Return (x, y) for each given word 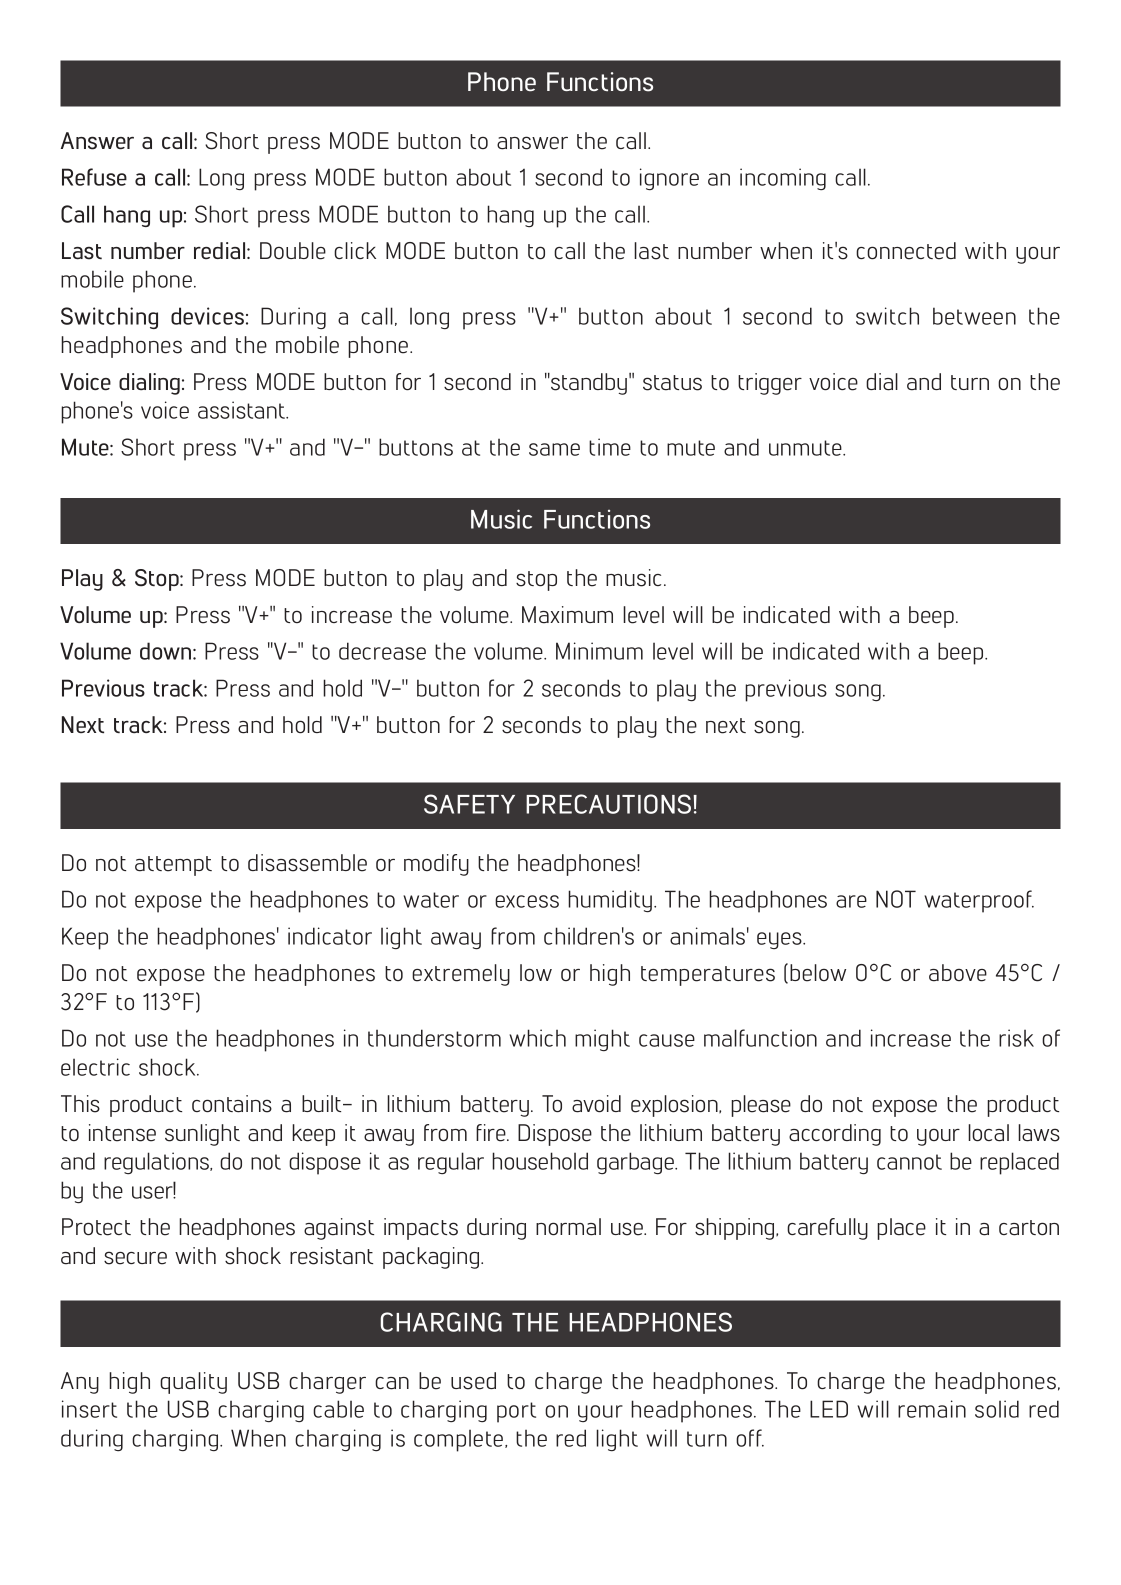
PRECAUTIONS (610, 804)
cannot (909, 1162)
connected (906, 251)
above (958, 973)
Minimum (599, 651)
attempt (173, 866)
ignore (669, 179)
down (167, 651)
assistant (243, 410)
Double (293, 251)
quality (193, 1383)
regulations (158, 1163)
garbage (636, 1163)
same (554, 449)
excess (527, 901)
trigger (770, 384)
